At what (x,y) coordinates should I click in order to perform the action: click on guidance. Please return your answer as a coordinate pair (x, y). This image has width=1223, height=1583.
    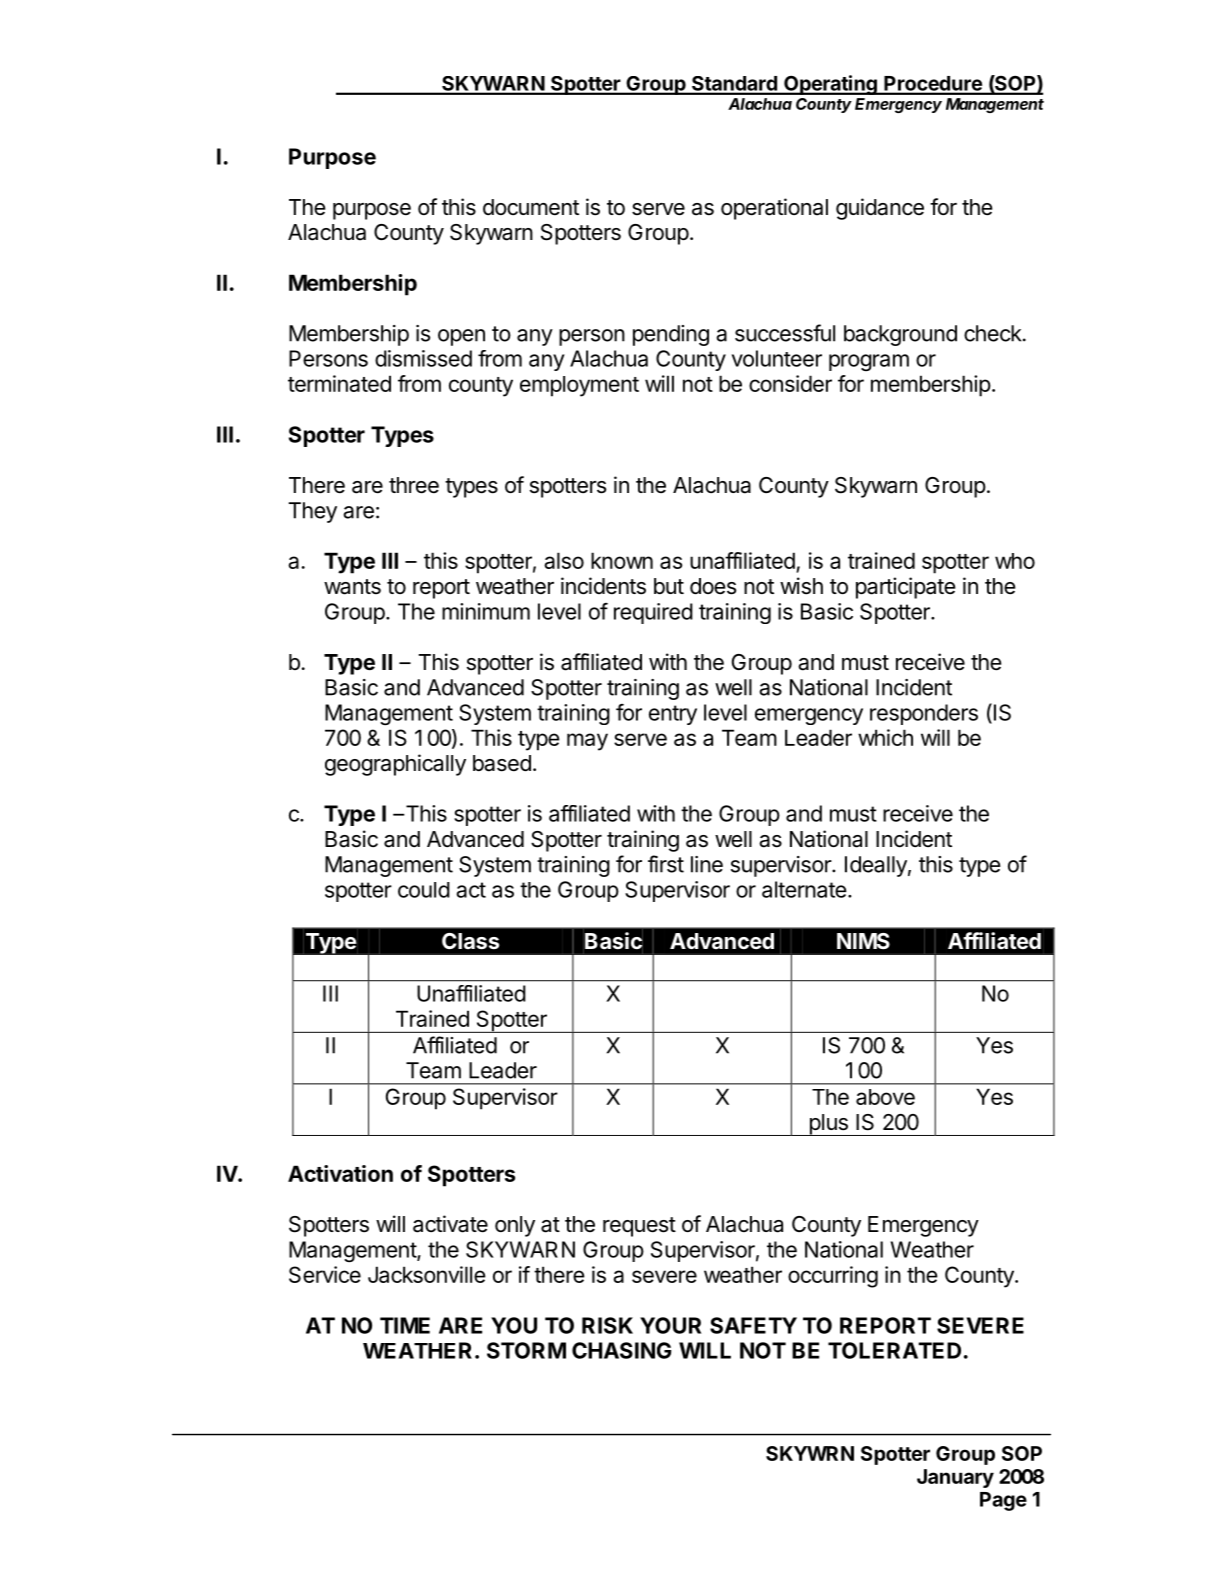
    Looking at the image, I should click on (880, 209).
